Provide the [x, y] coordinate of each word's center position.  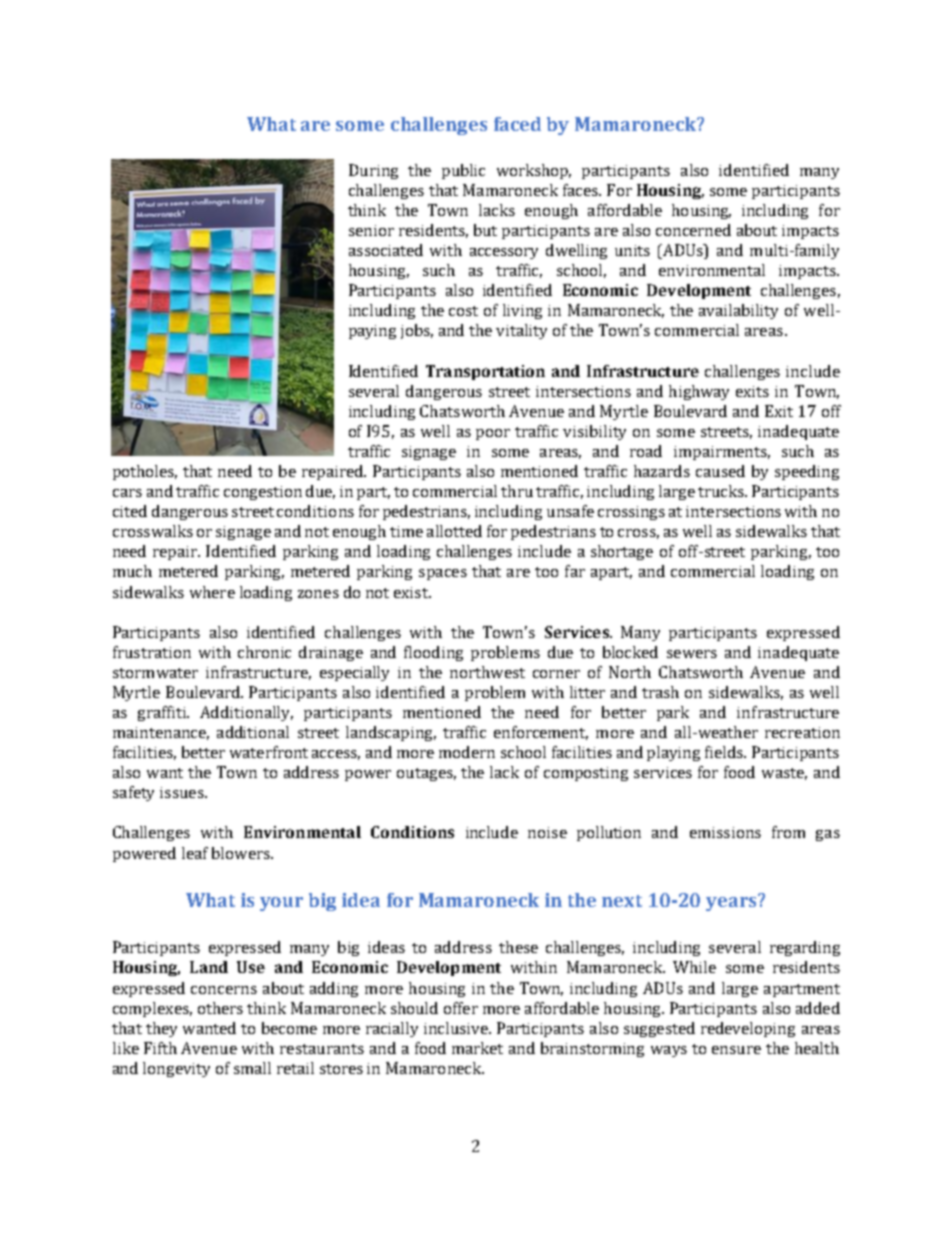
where [212, 592]
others [220, 1008]
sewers [692, 654]
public [463, 171]
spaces [443, 574]
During [373, 171]
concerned [693, 230]
